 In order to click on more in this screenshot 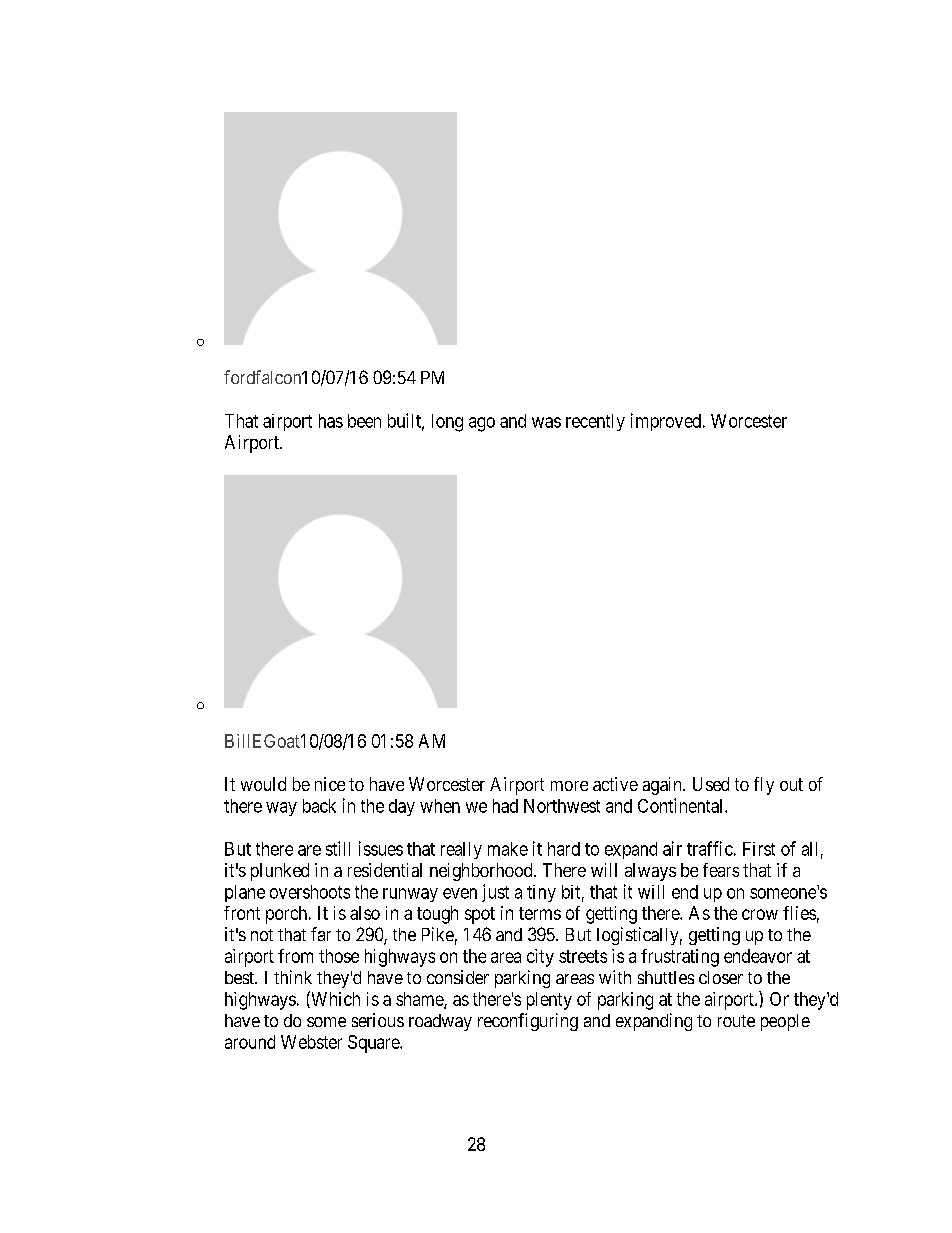, I will do `click(569, 786)`.
